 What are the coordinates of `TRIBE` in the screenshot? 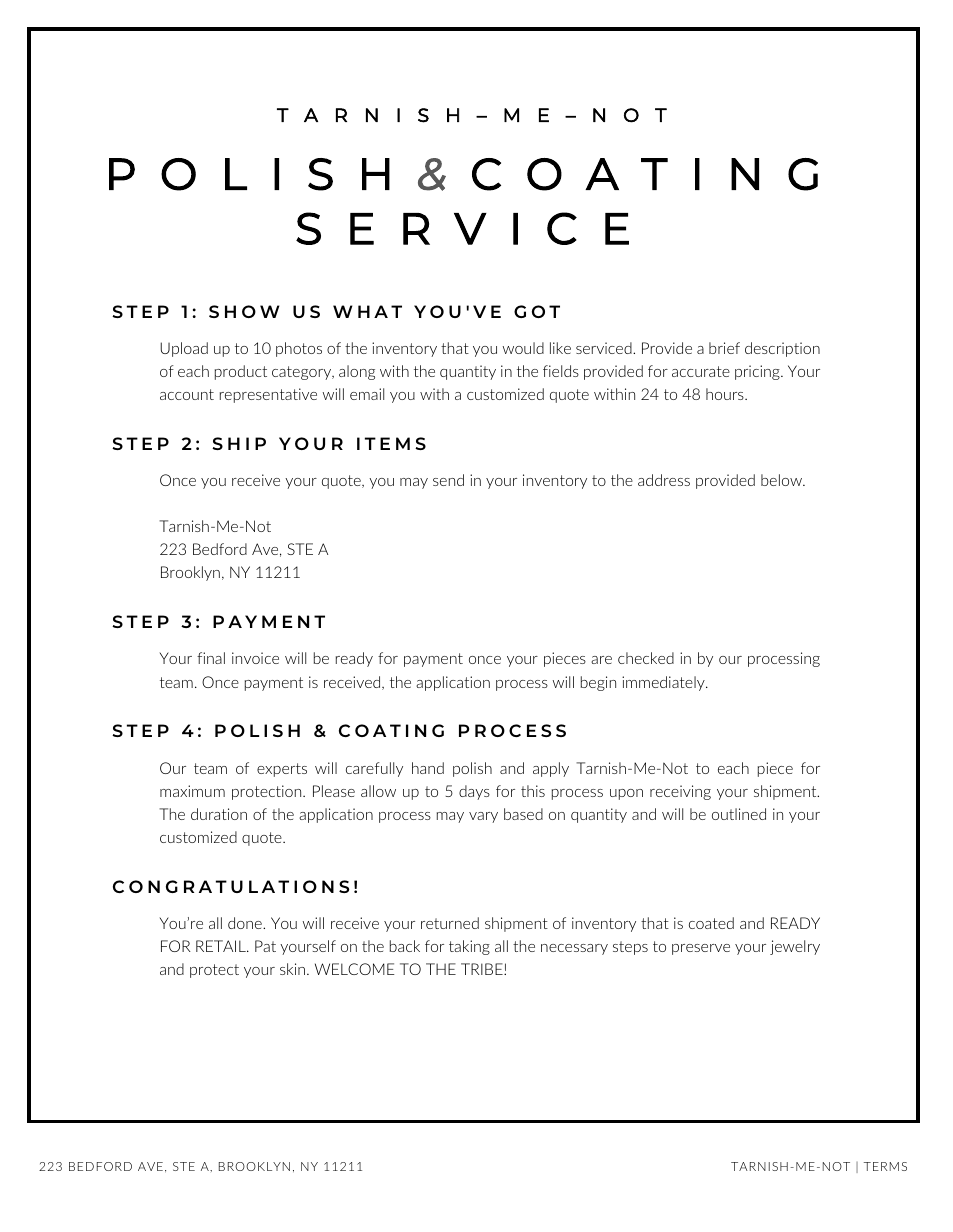 It's located at (483, 969).
